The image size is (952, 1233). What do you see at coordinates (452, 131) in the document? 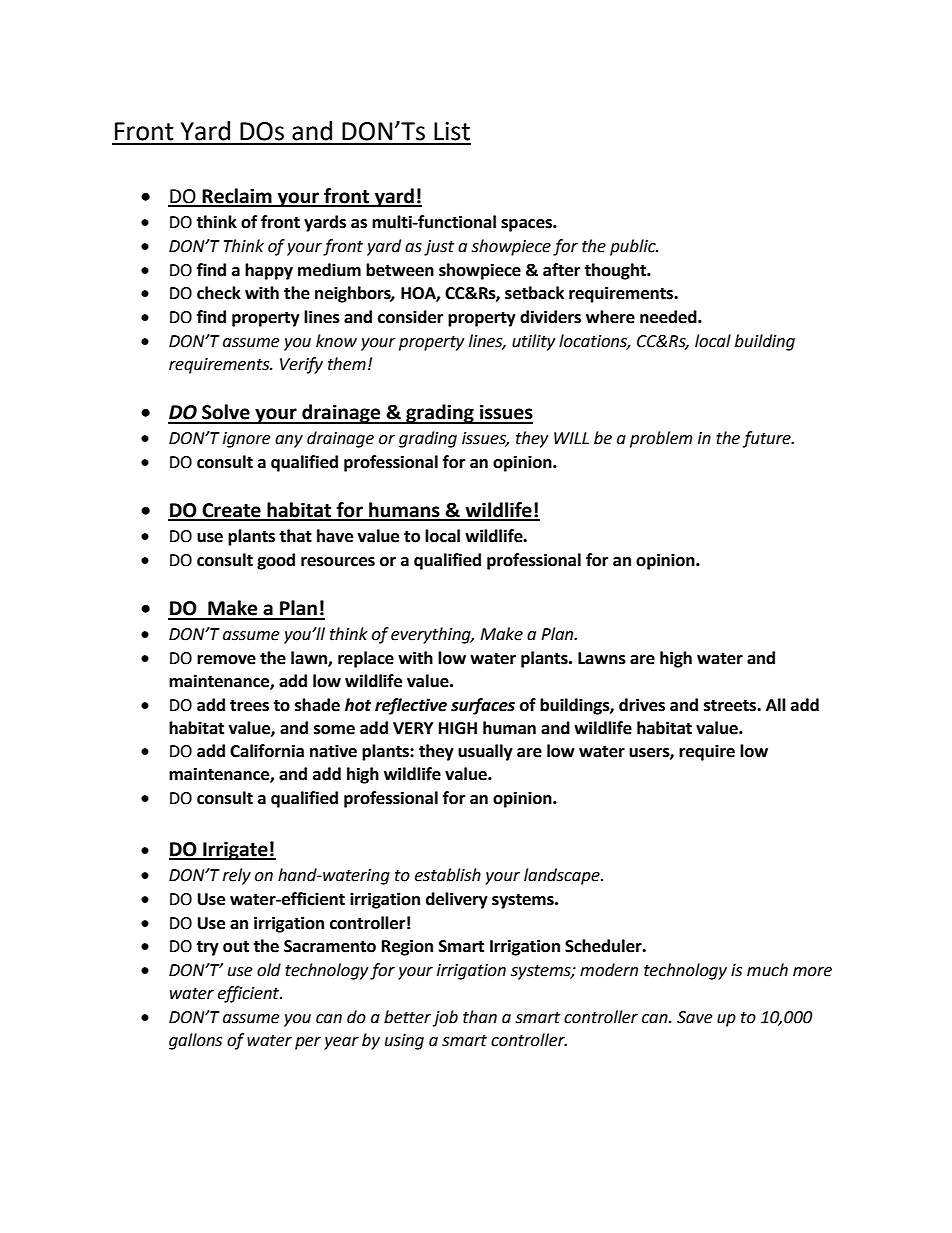
I see `List` at bounding box center [452, 131].
